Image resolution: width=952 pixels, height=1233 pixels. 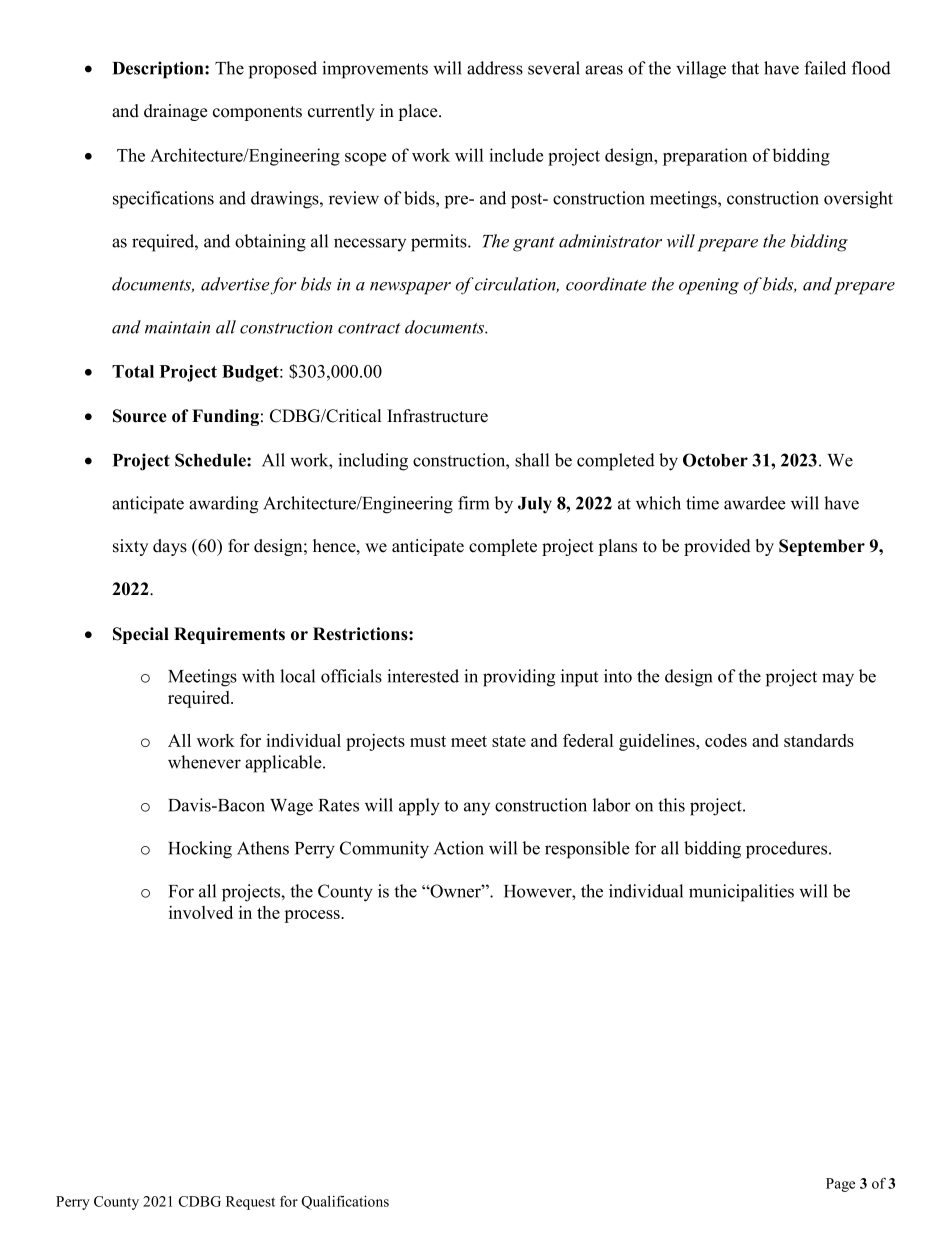 What do you see at coordinates (204, 762) in the screenshot?
I see `whenever` at bounding box center [204, 762].
